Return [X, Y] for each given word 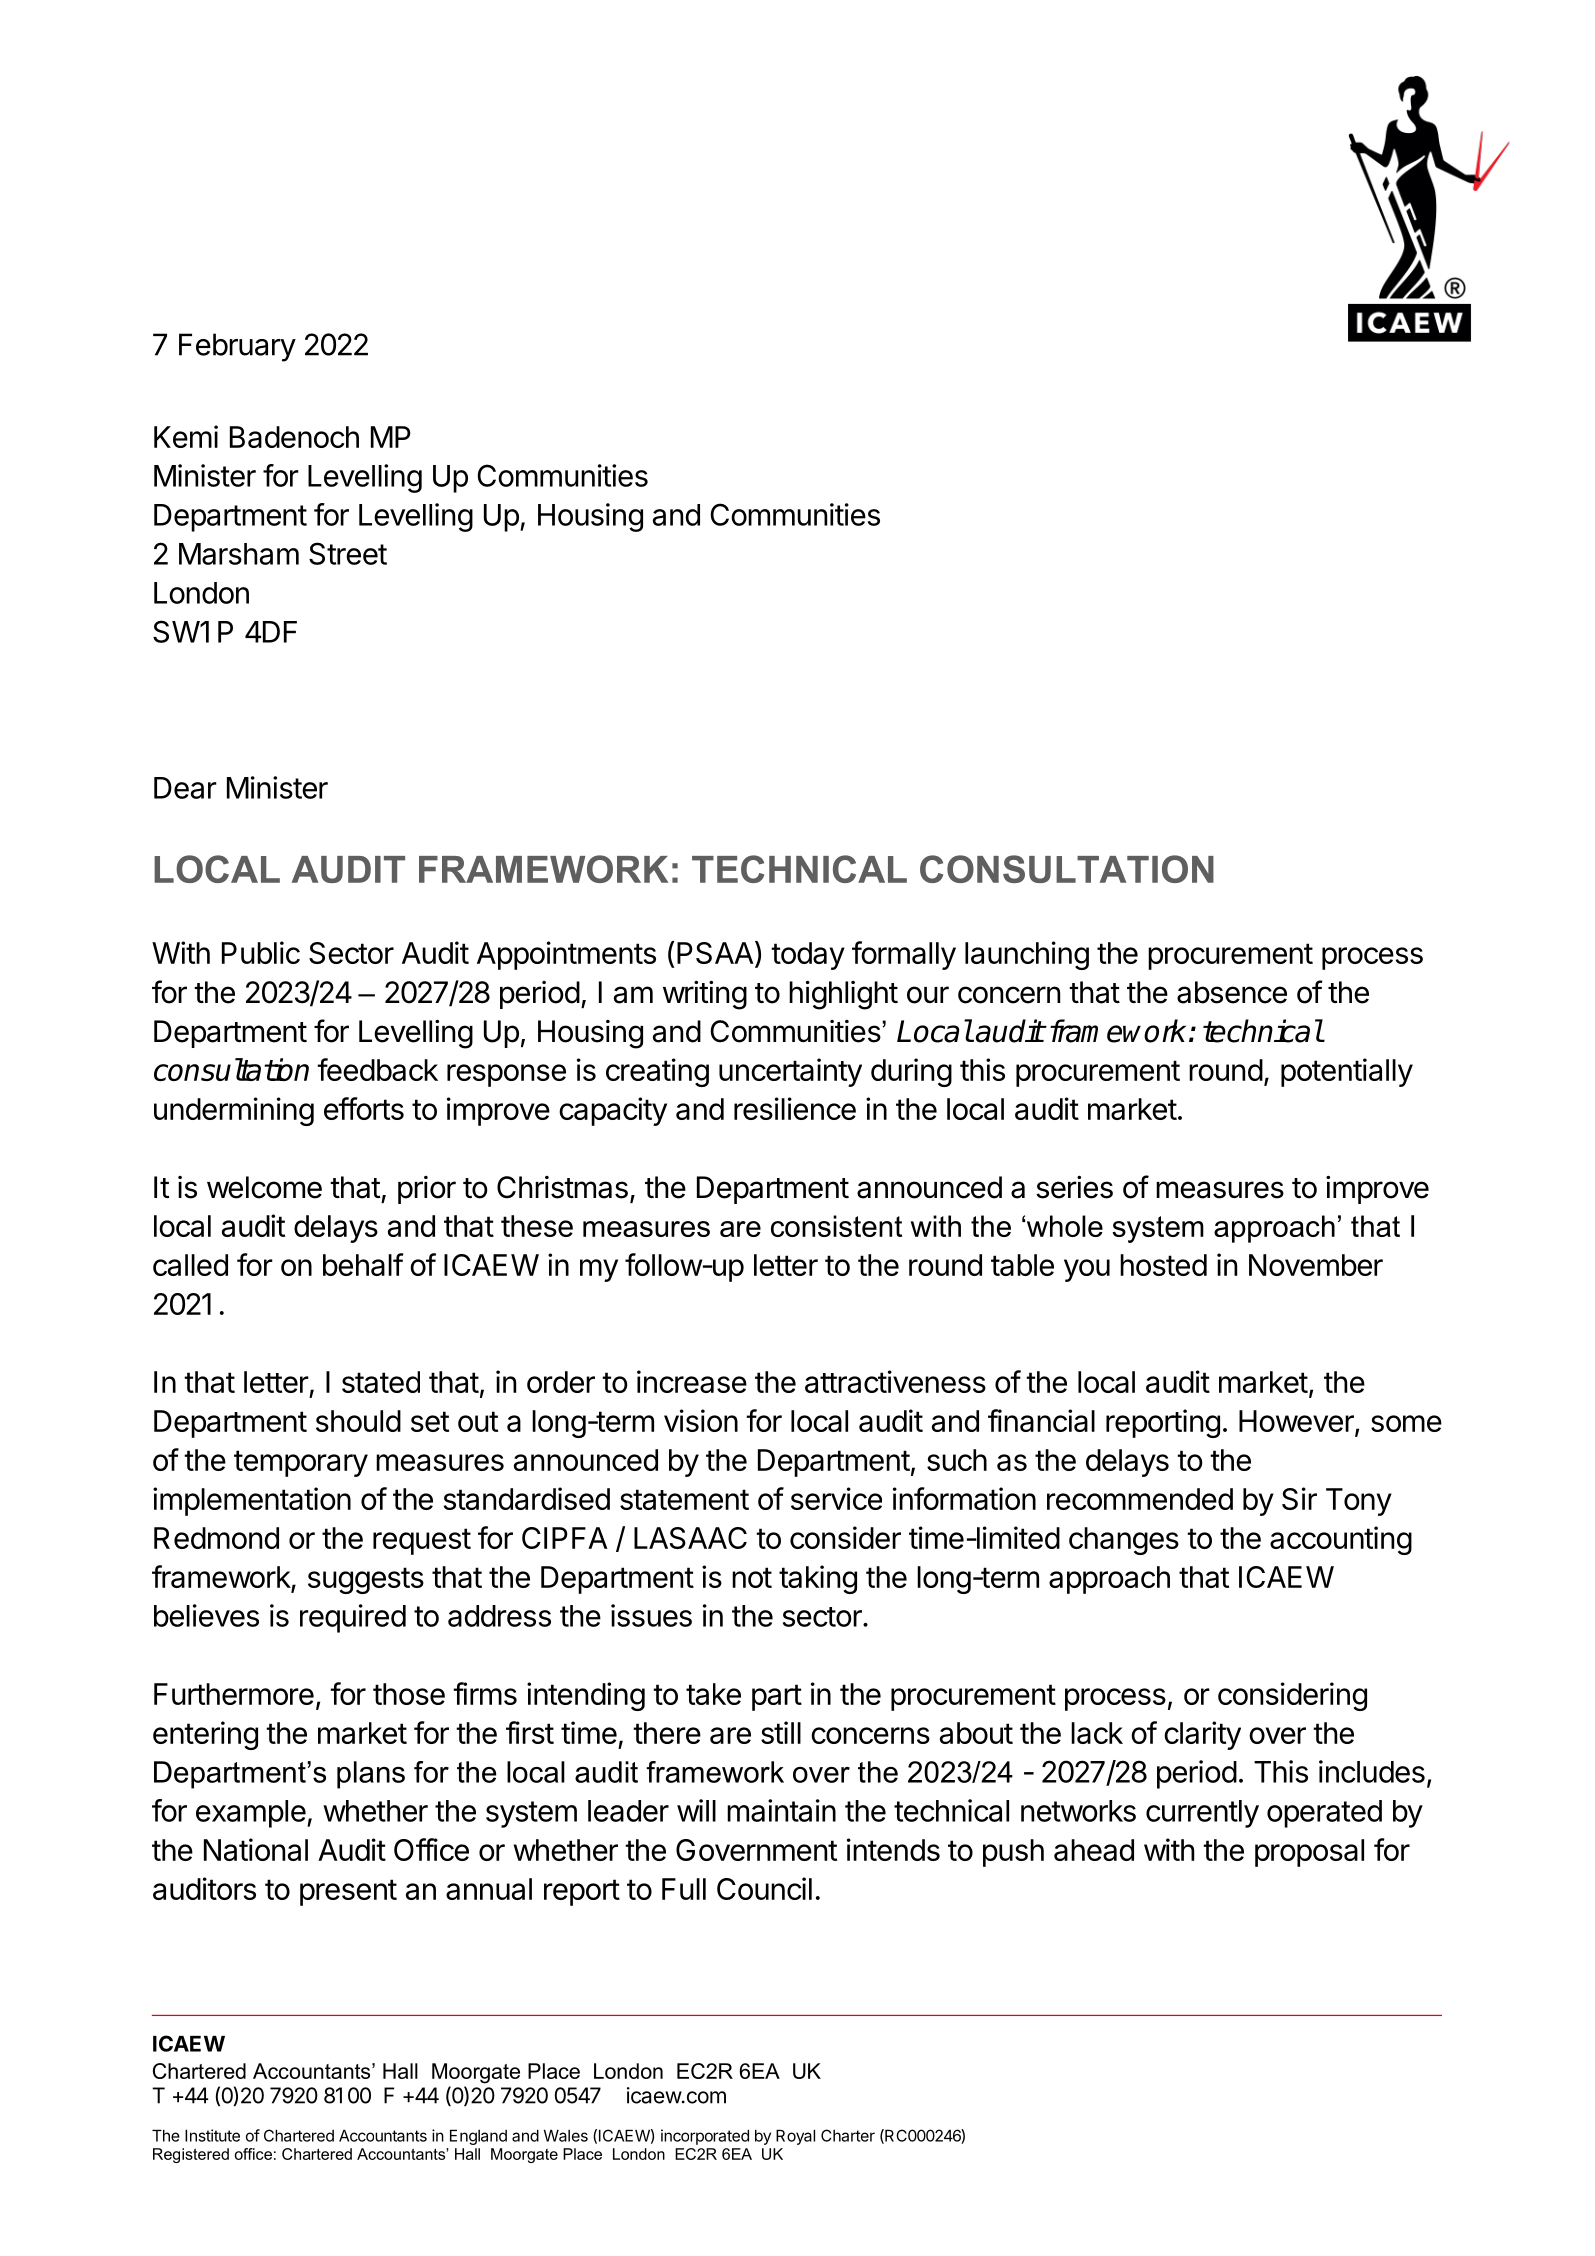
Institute [212, 2135]
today [808, 956]
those [409, 1694]
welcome [264, 1187]
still [781, 1732]
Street [348, 553]
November [1316, 1265]
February [237, 347]
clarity [1202, 1735]
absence [1232, 992]
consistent [836, 1226]
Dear [185, 788]
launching [1027, 955]
